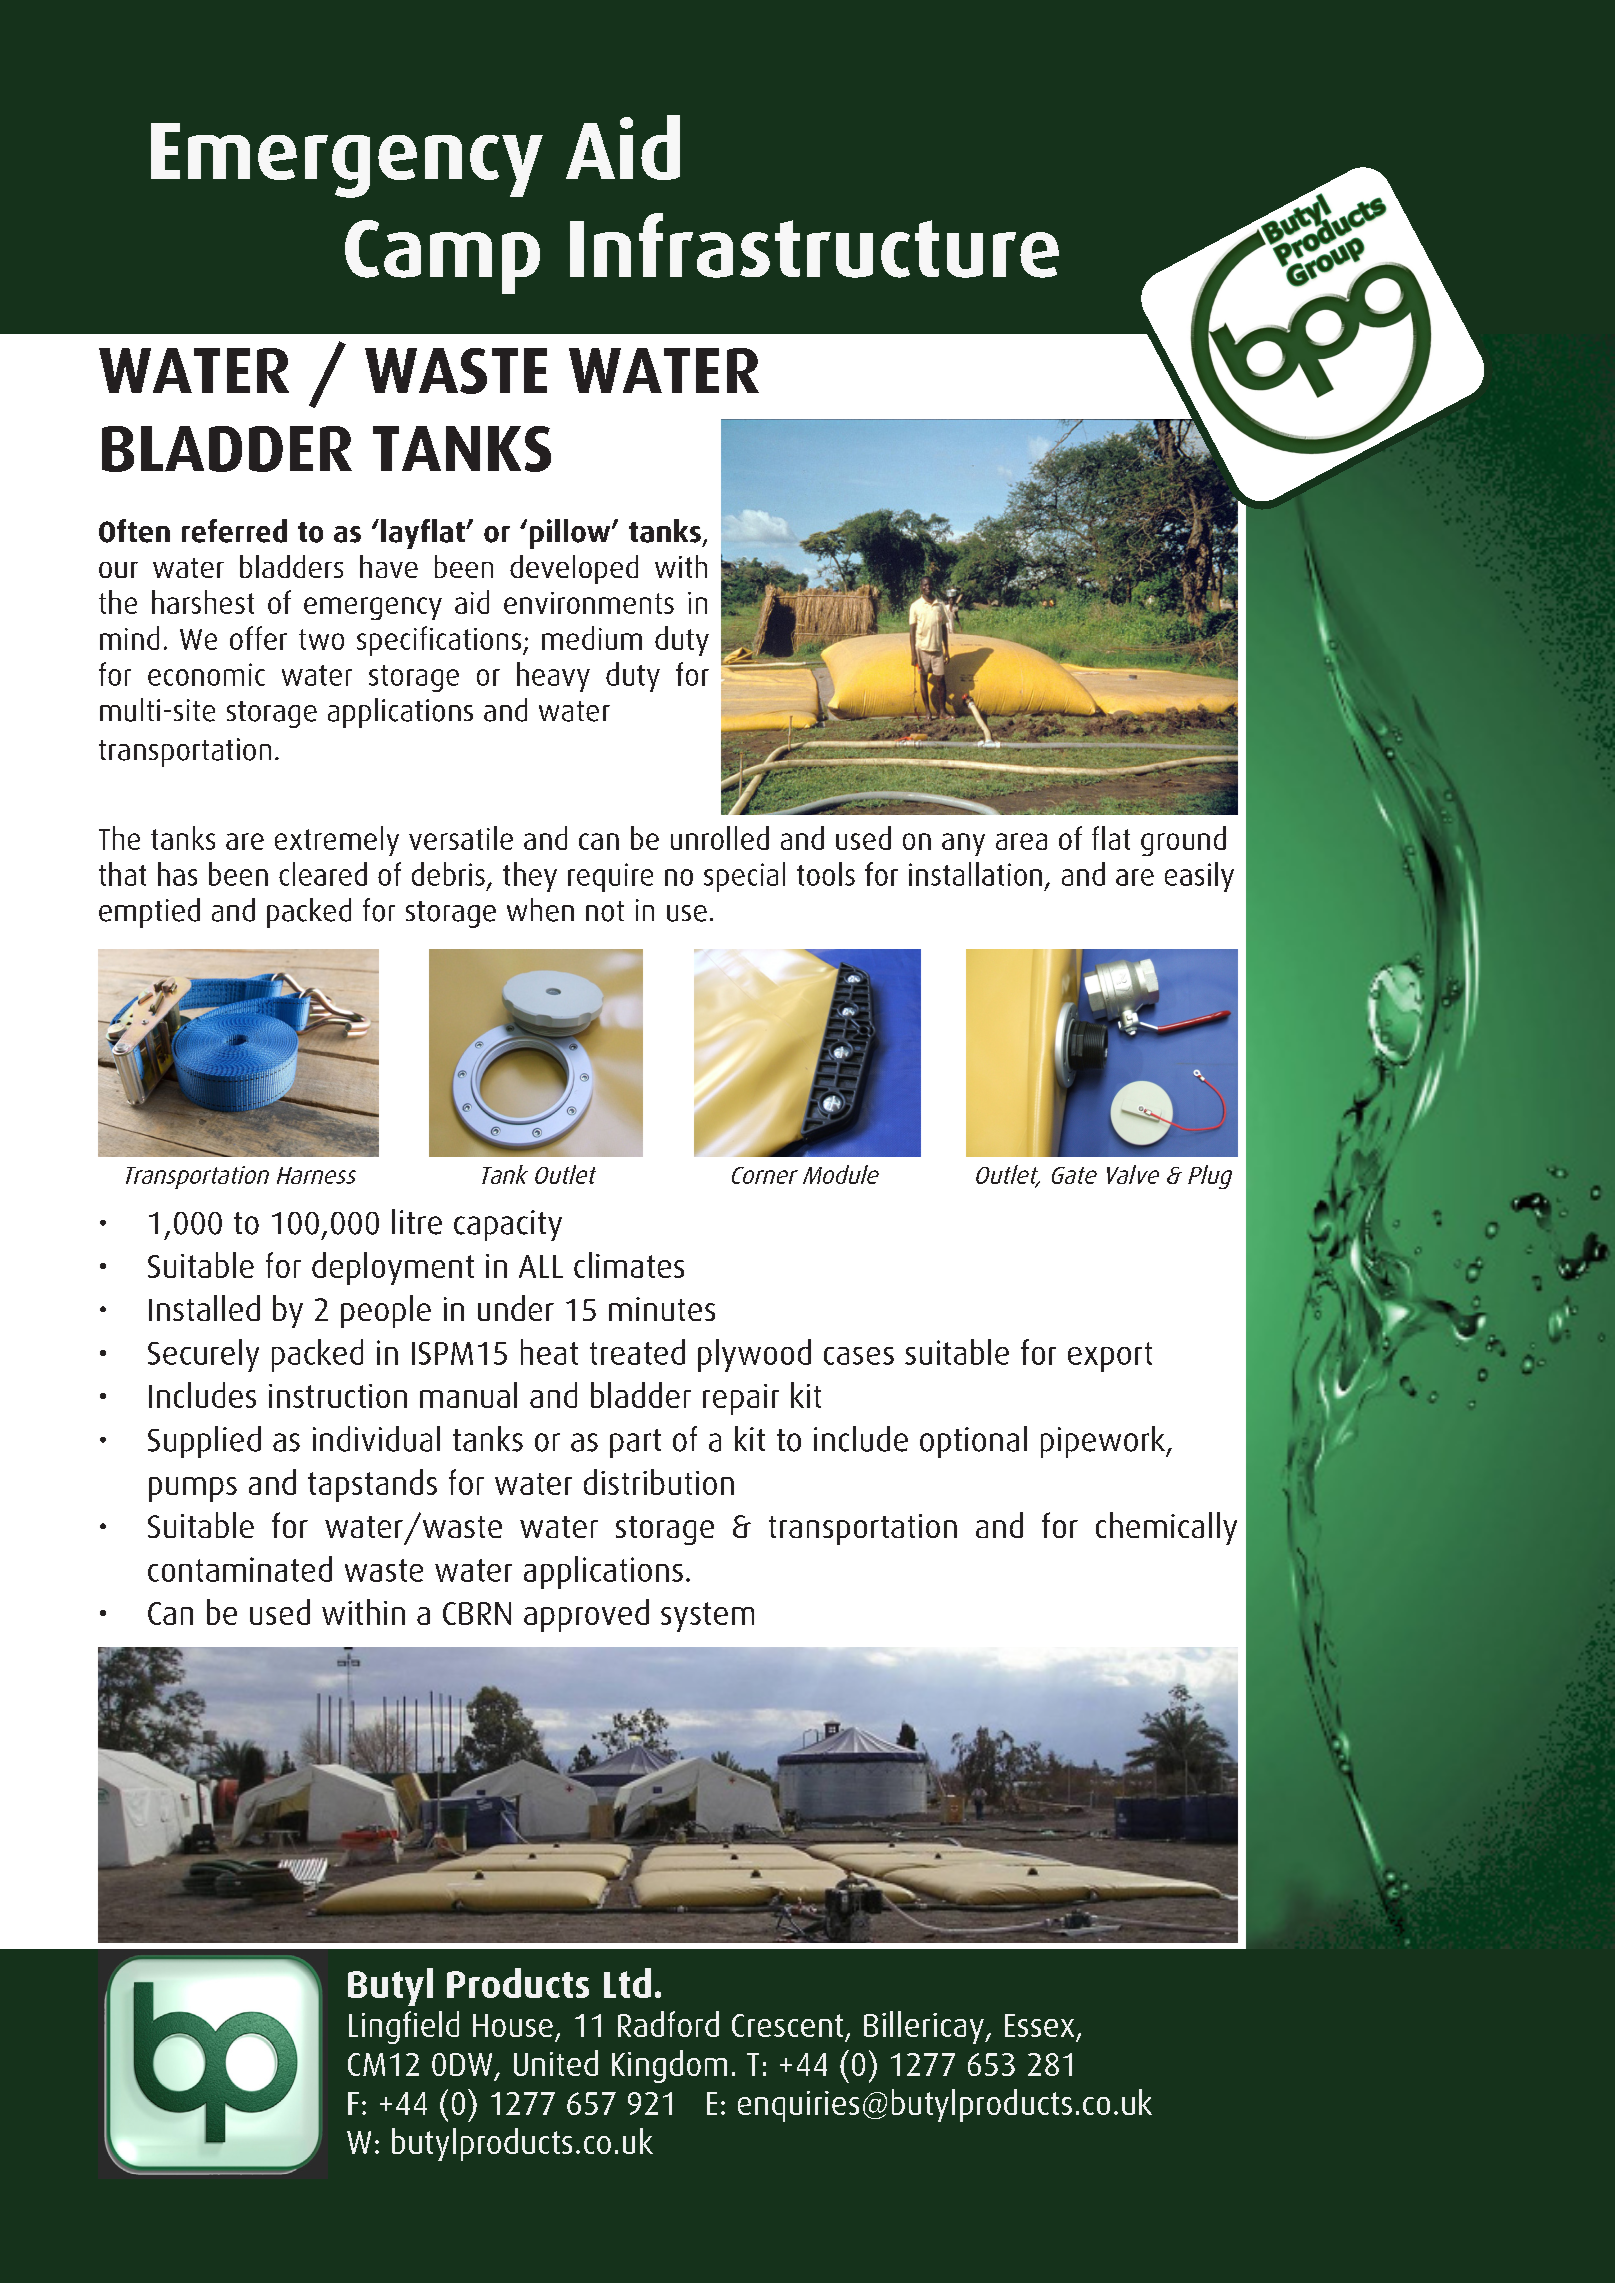 This image has width=1615, height=2283. I want to click on Essex, so click(1039, 2025).
